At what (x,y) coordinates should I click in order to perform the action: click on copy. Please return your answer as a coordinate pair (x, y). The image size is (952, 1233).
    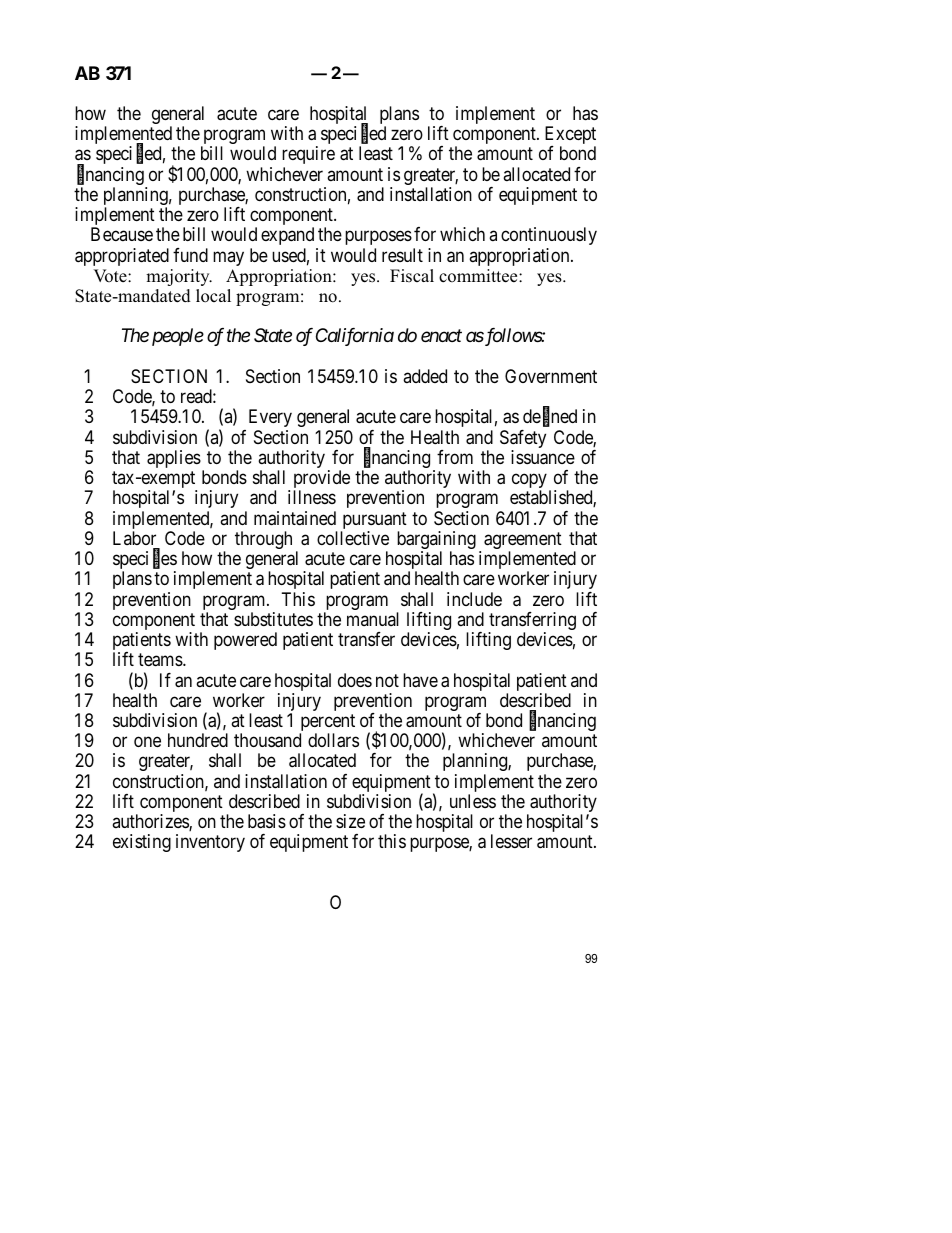
    Looking at the image, I should click on (529, 482).
